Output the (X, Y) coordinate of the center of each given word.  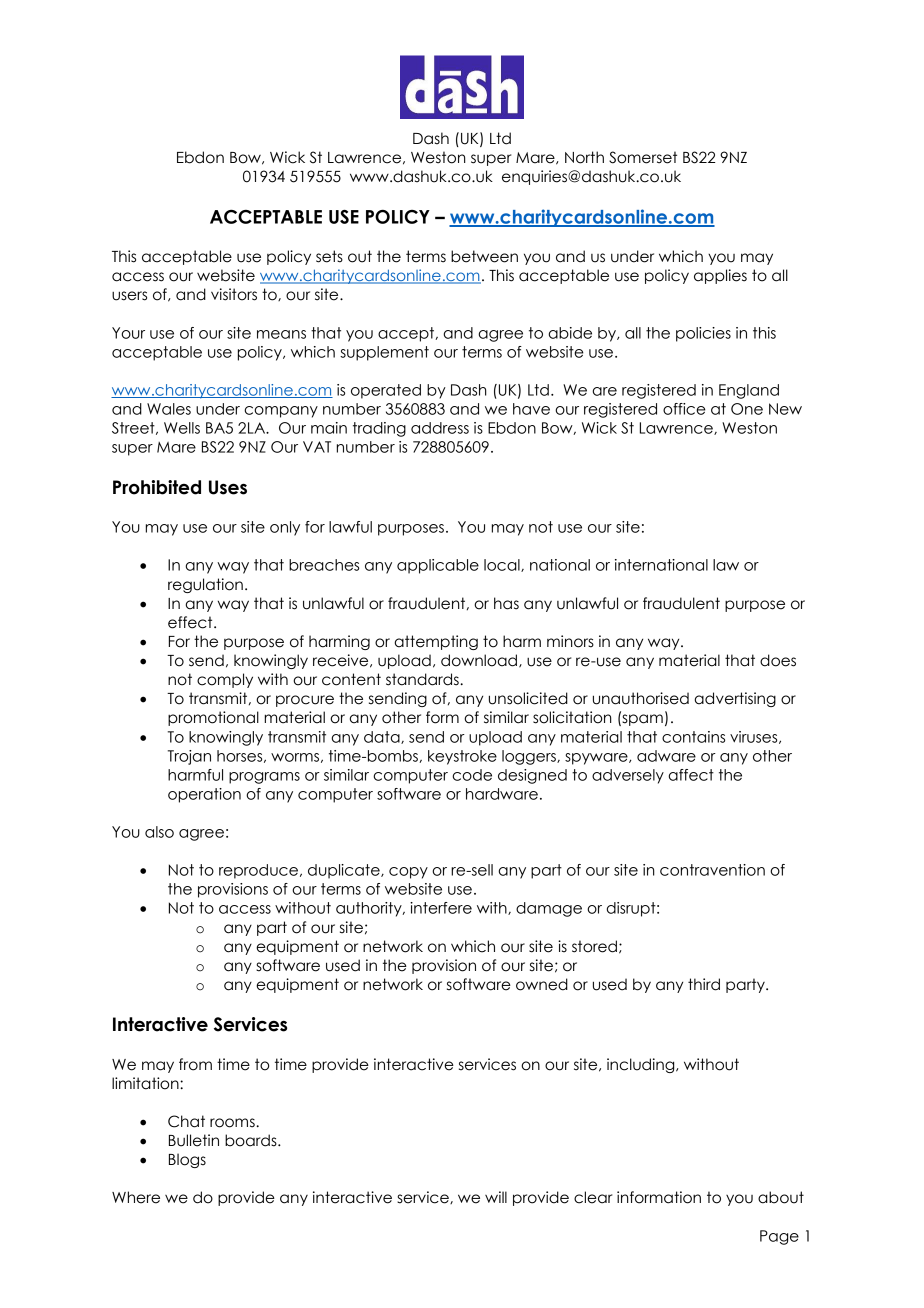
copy (408, 873)
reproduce (258, 871)
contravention (712, 870)
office (684, 409)
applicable (438, 566)
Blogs (187, 1160)
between (484, 256)
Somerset (643, 157)
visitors (234, 294)
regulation (205, 585)
